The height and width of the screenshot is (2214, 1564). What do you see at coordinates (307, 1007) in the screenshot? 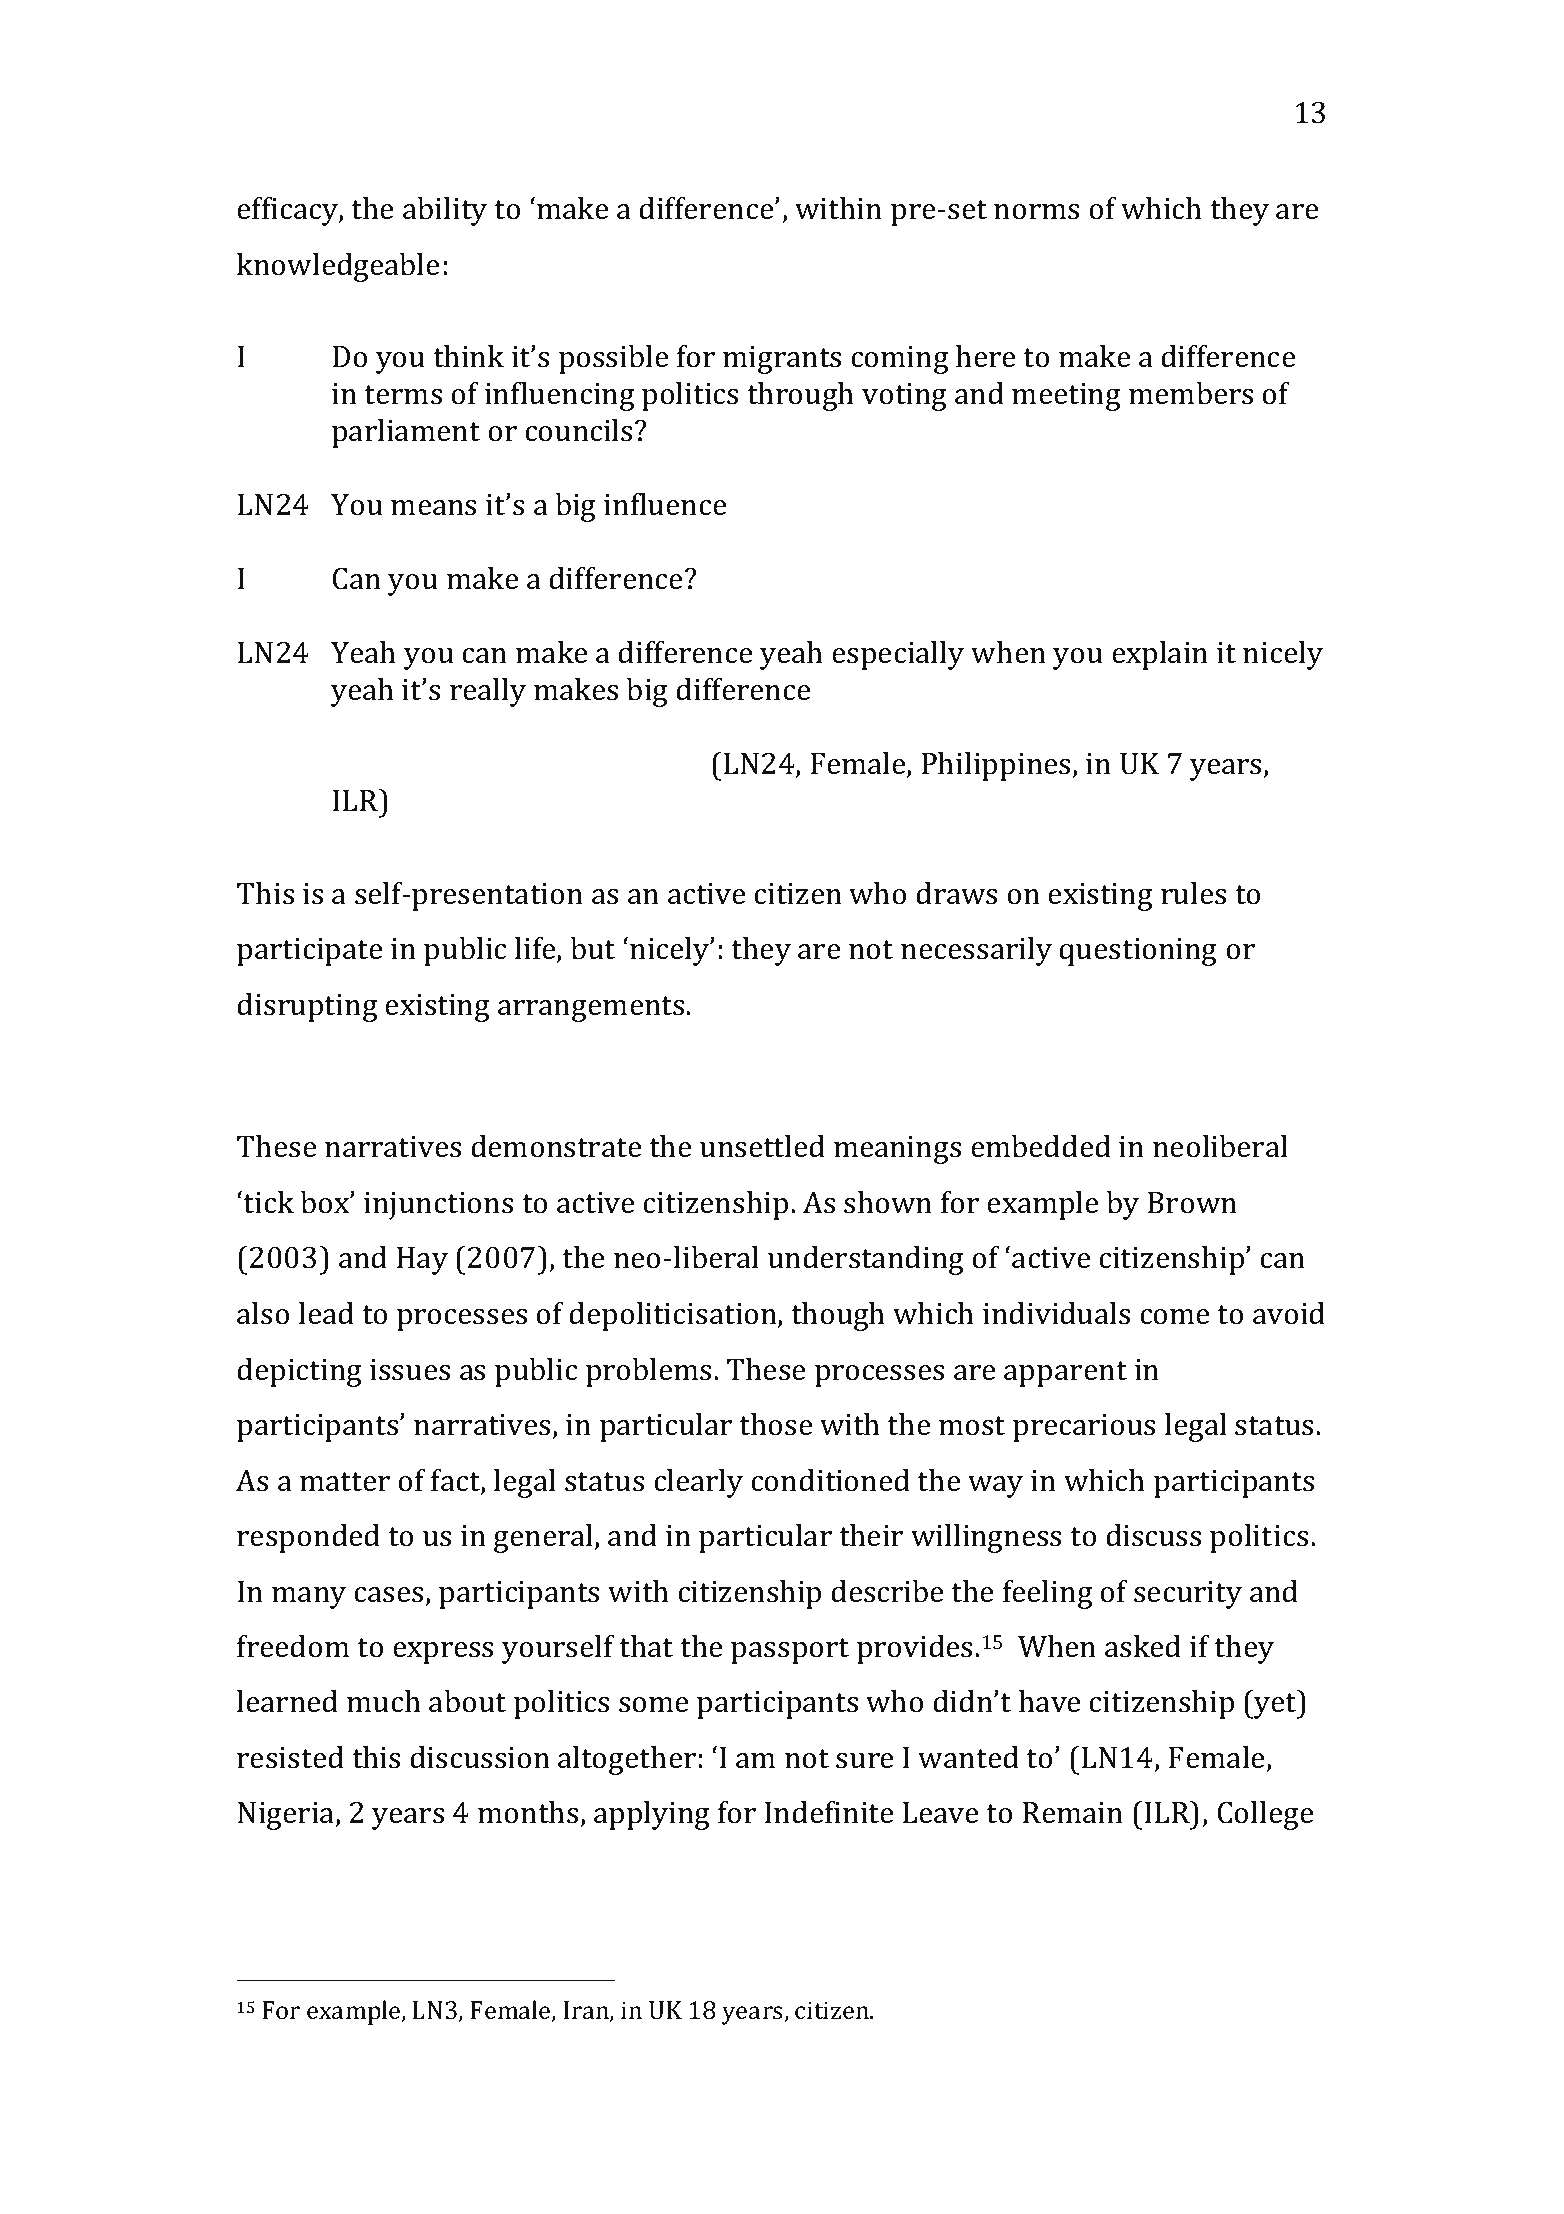
I see `disrupting` at bounding box center [307, 1007].
